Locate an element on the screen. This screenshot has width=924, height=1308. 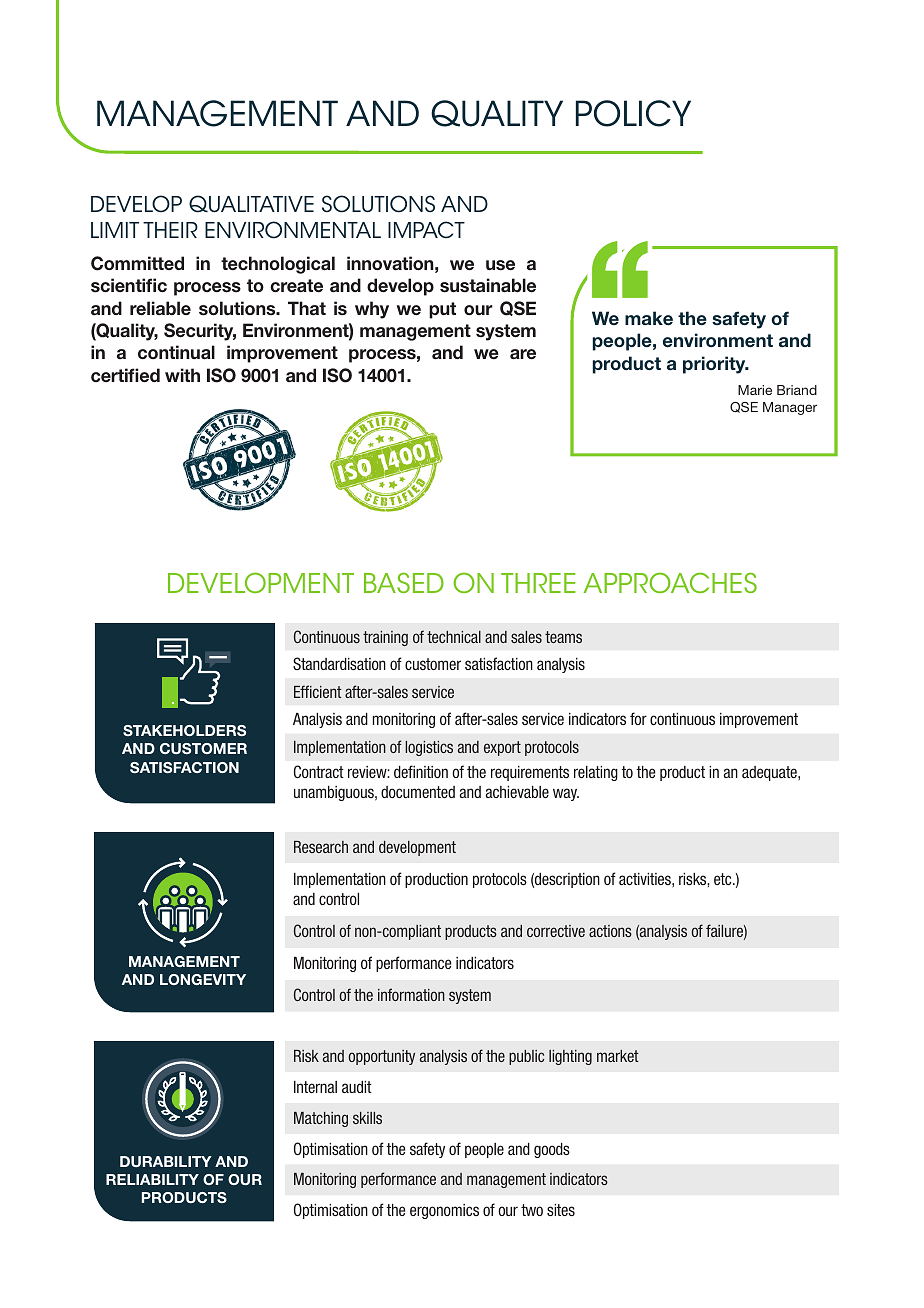
IMPACT is located at coordinates (426, 230).
